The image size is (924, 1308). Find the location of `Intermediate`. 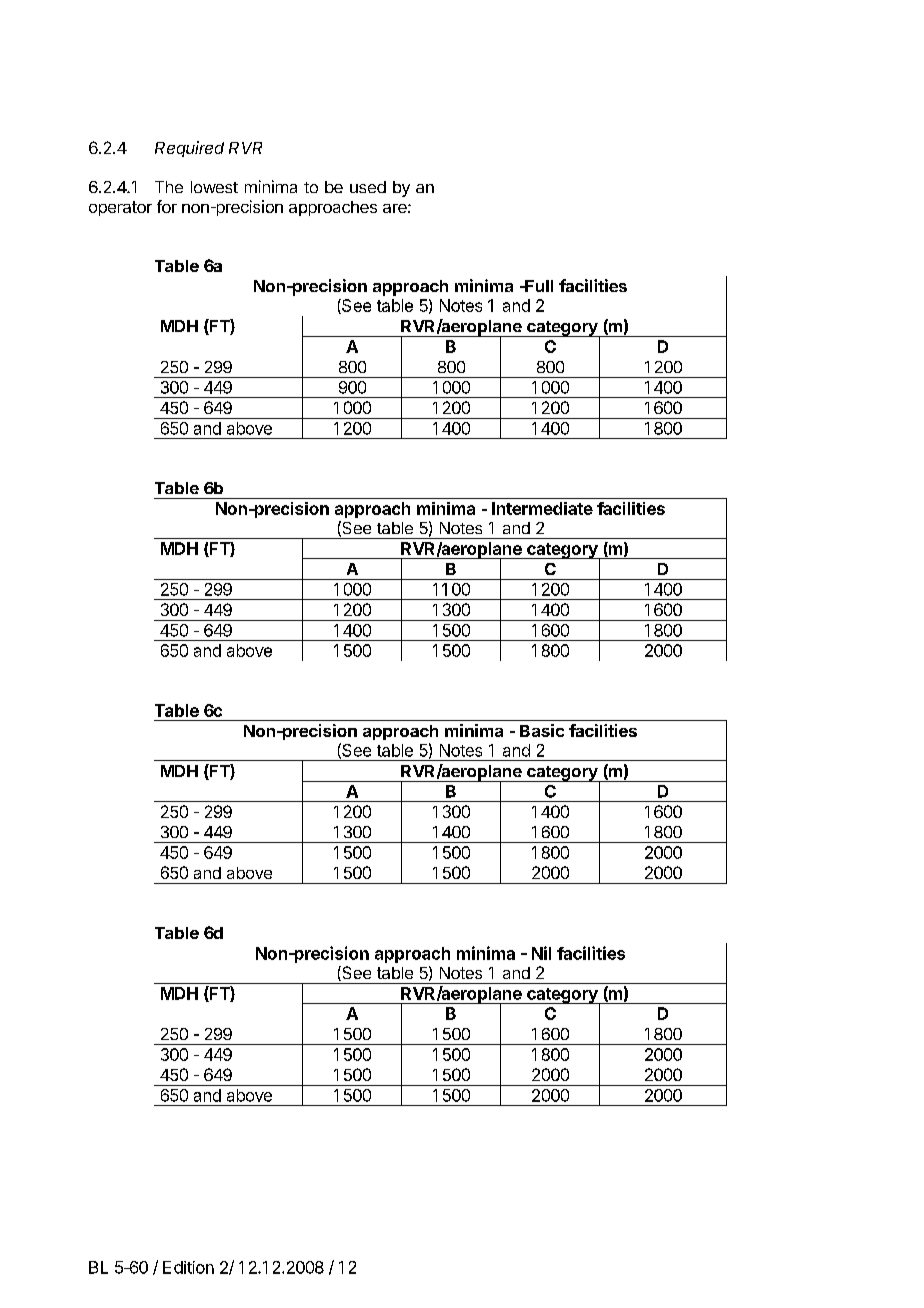

Intermediate is located at coordinates (542, 508).
